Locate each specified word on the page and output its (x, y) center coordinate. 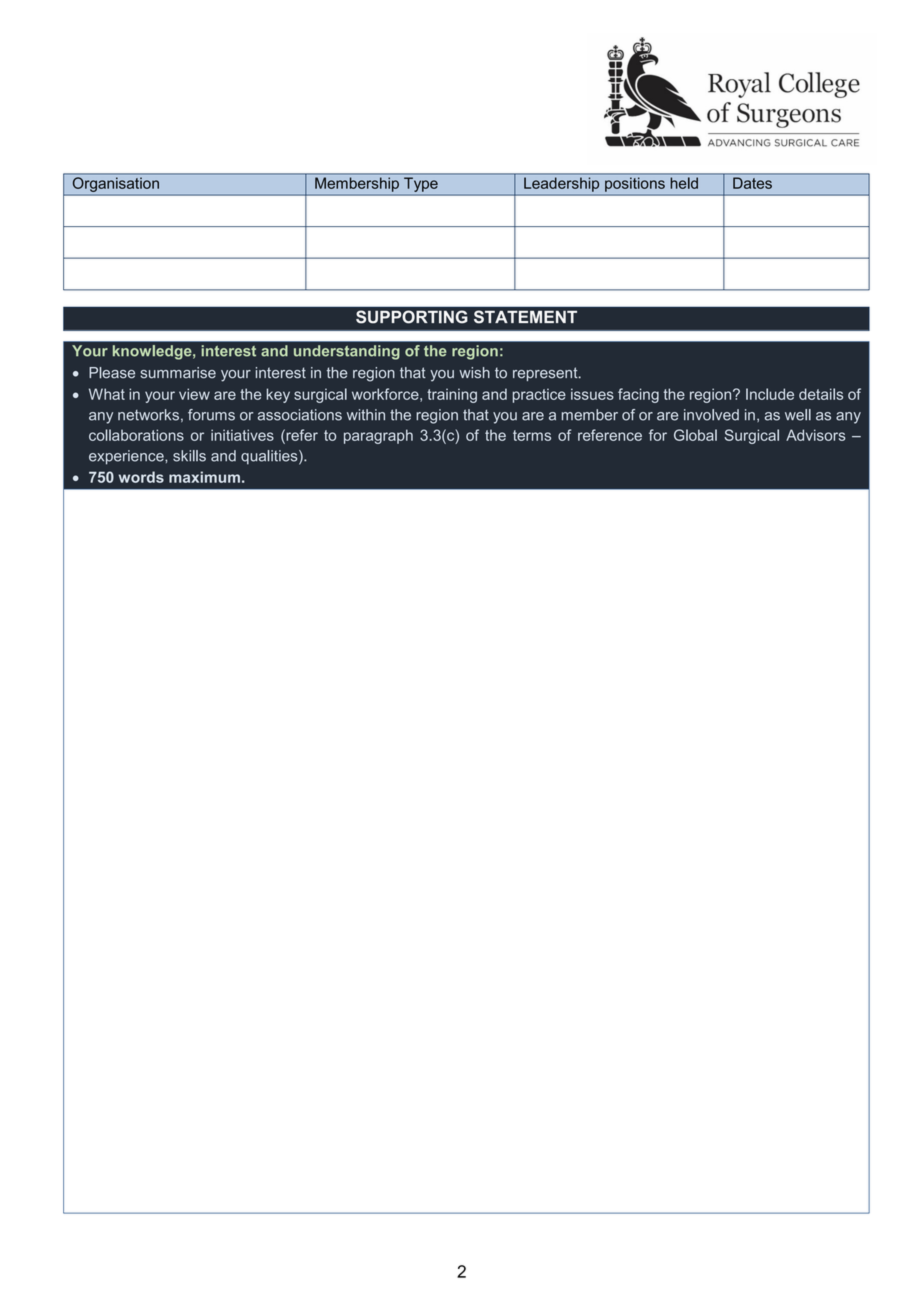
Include (770, 394)
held (684, 183)
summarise (178, 373)
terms (532, 435)
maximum (204, 477)
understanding (347, 352)
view (194, 394)
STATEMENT (525, 317)
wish (474, 373)
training (452, 395)
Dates (752, 183)
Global (695, 435)
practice (539, 395)
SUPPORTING (412, 317)
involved (711, 415)
